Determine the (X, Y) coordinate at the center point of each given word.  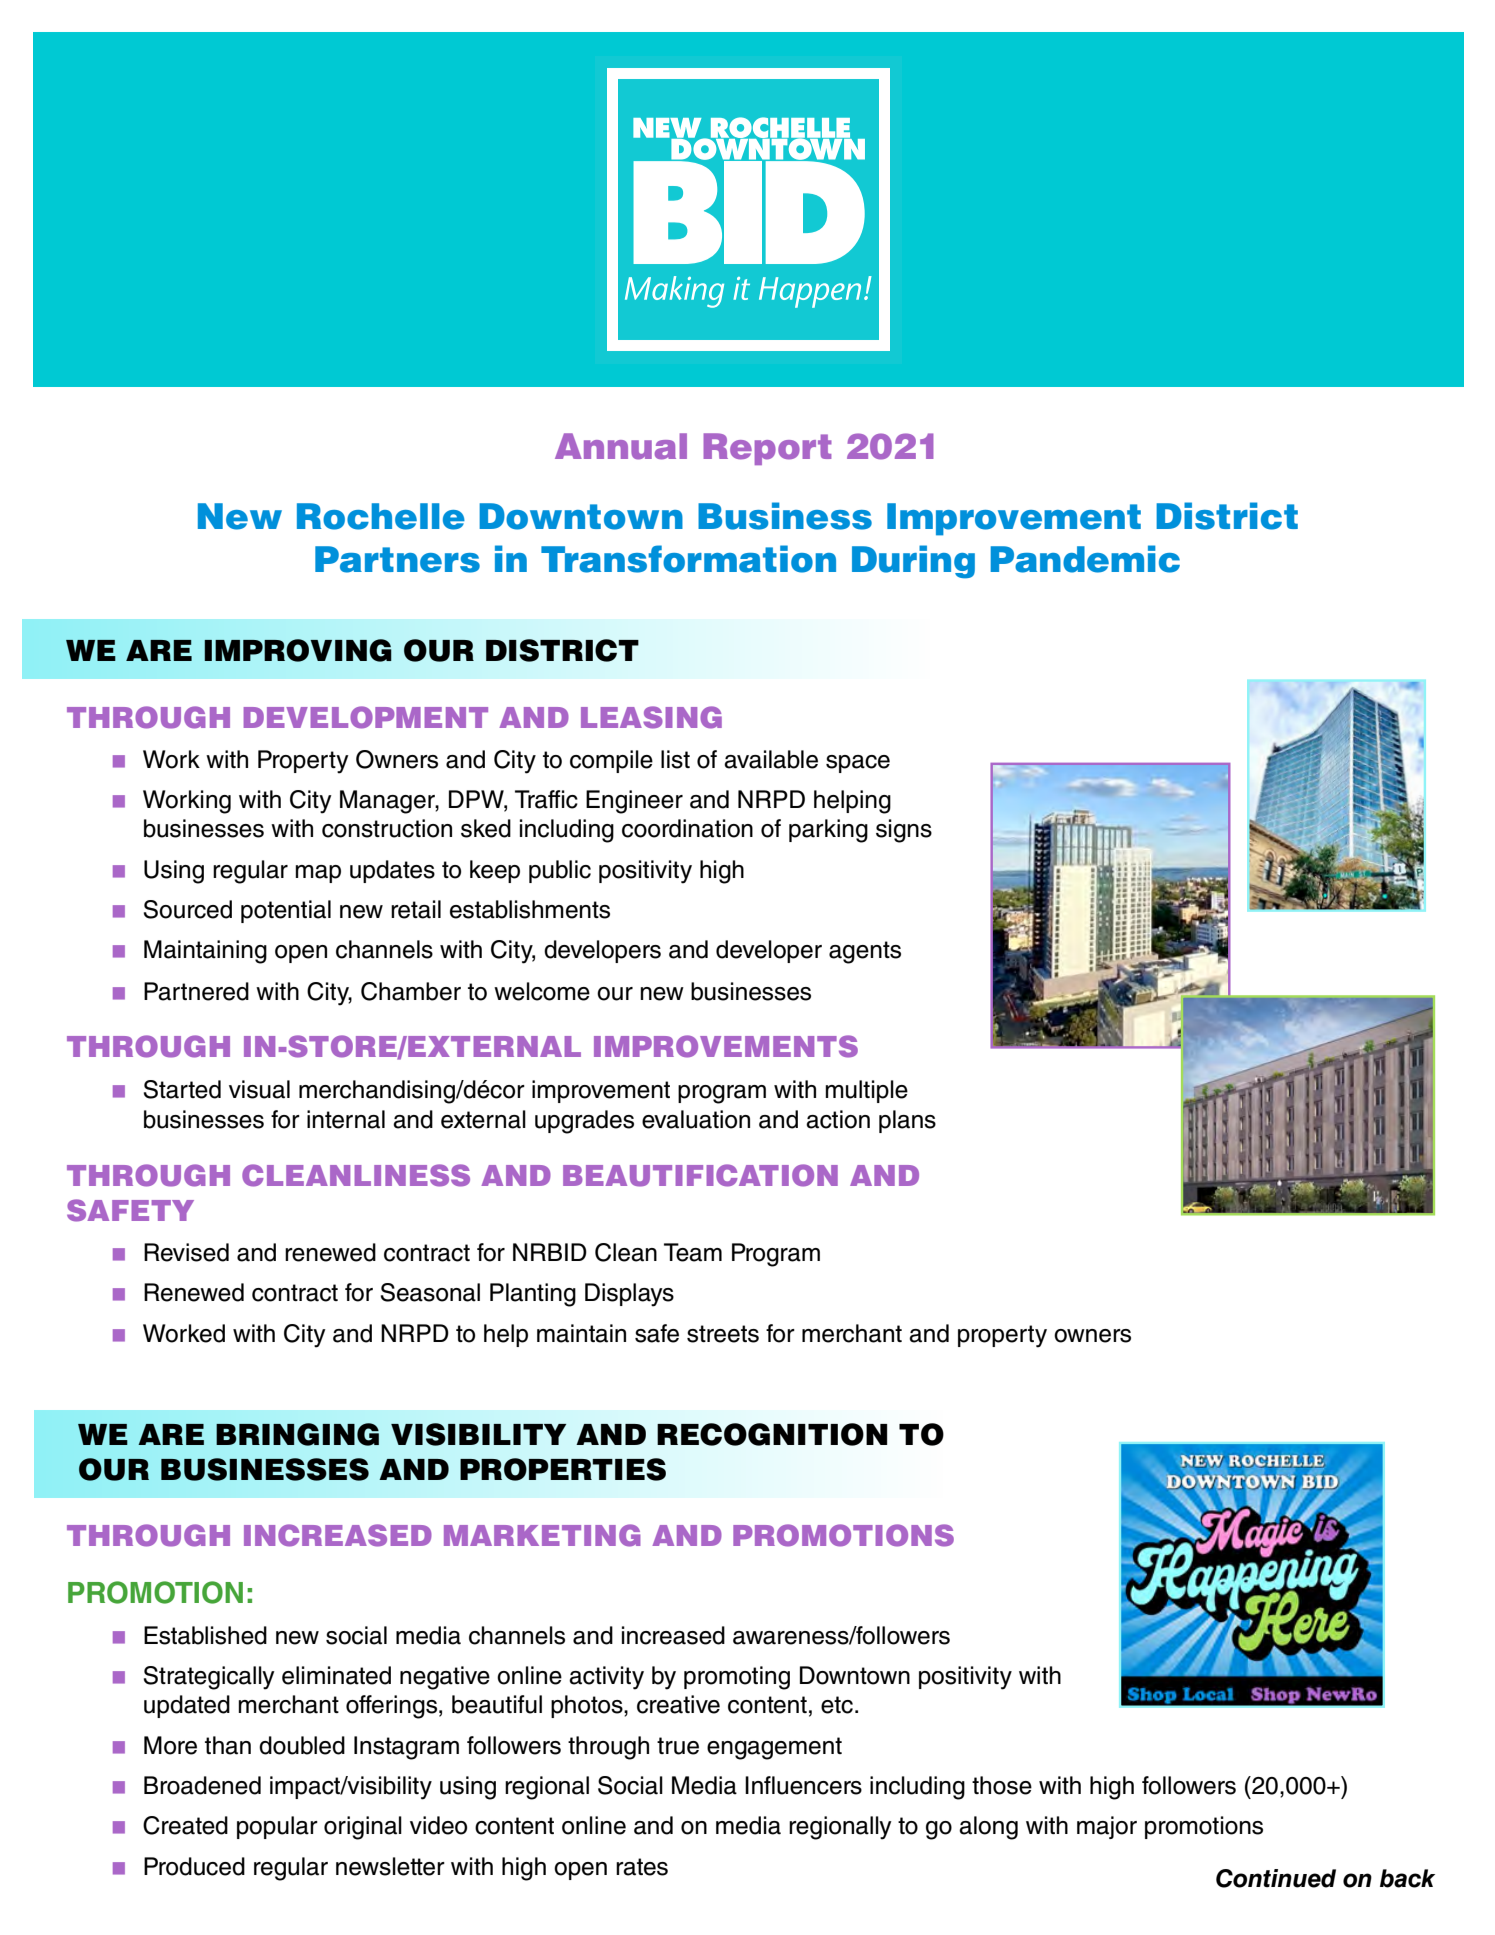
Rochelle (381, 516)
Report (767, 449)
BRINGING (297, 1434)
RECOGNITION (772, 1434)
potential (286, 911)
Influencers (803, 1785)
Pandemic (1085, 559)
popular (277, 1827)
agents (865, 952)
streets (723, 1334)
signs (904, 831)
